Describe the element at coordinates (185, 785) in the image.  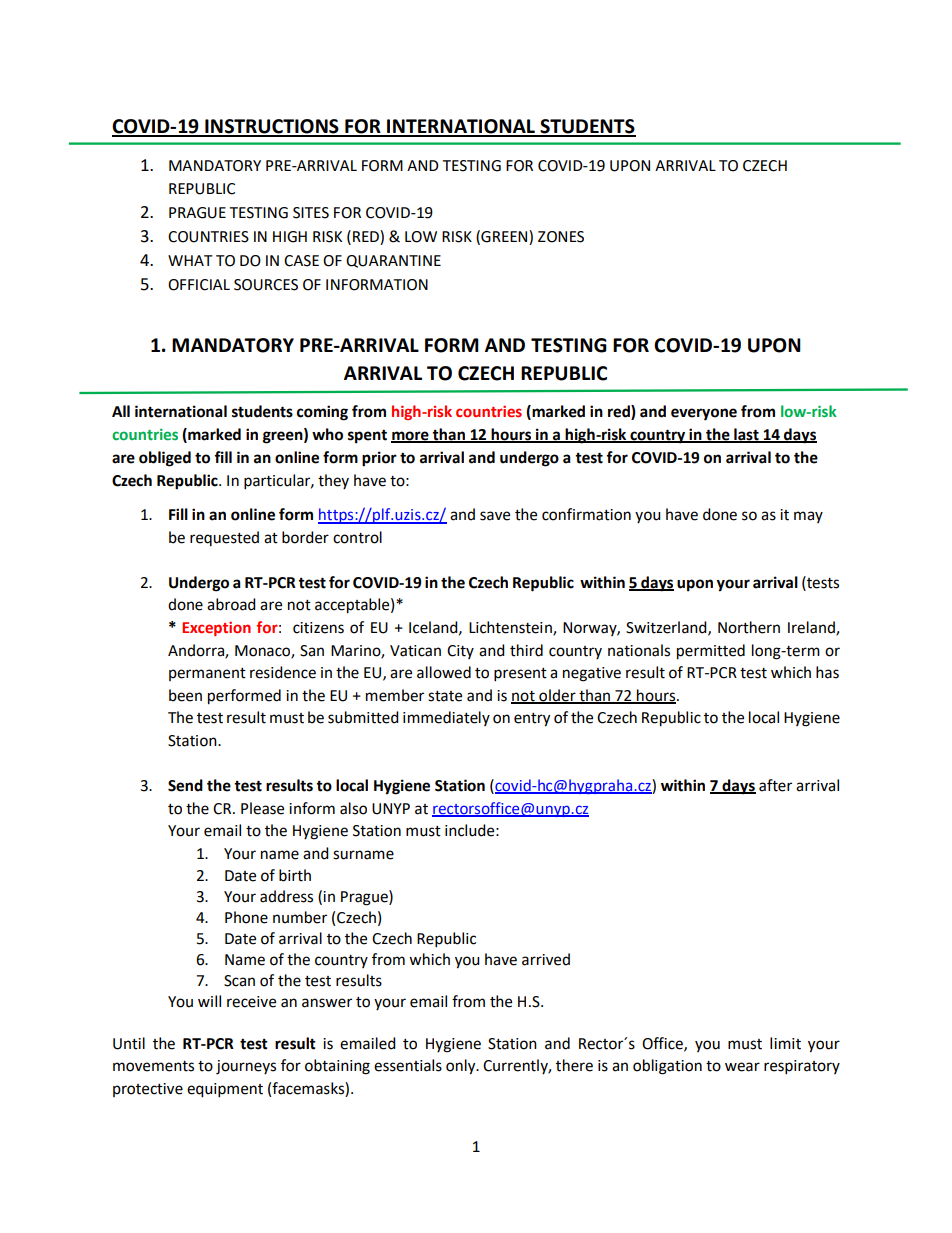
I see `Send` at that location.
